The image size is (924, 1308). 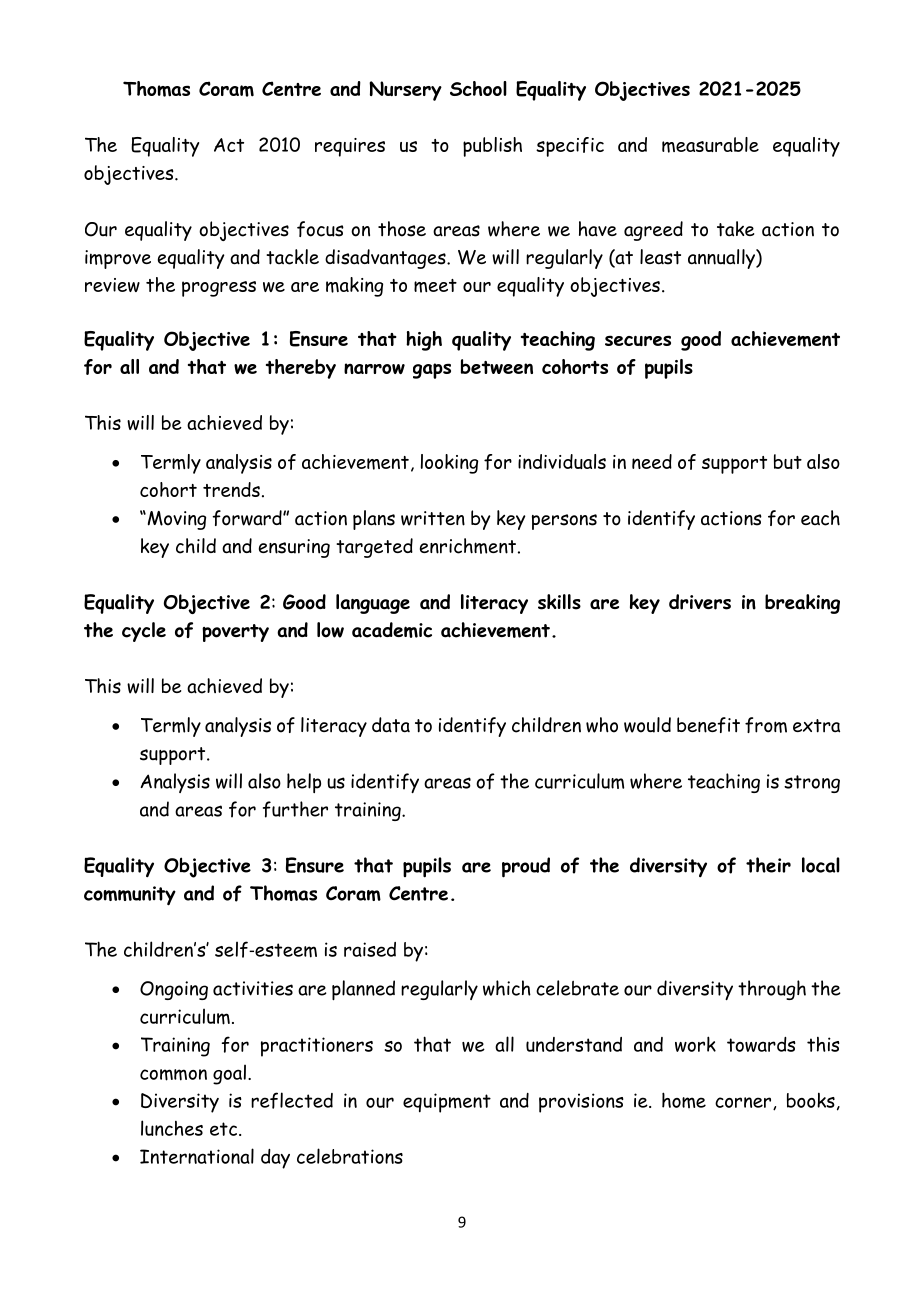 I want to click on secures, so click(x=638, y=340).
